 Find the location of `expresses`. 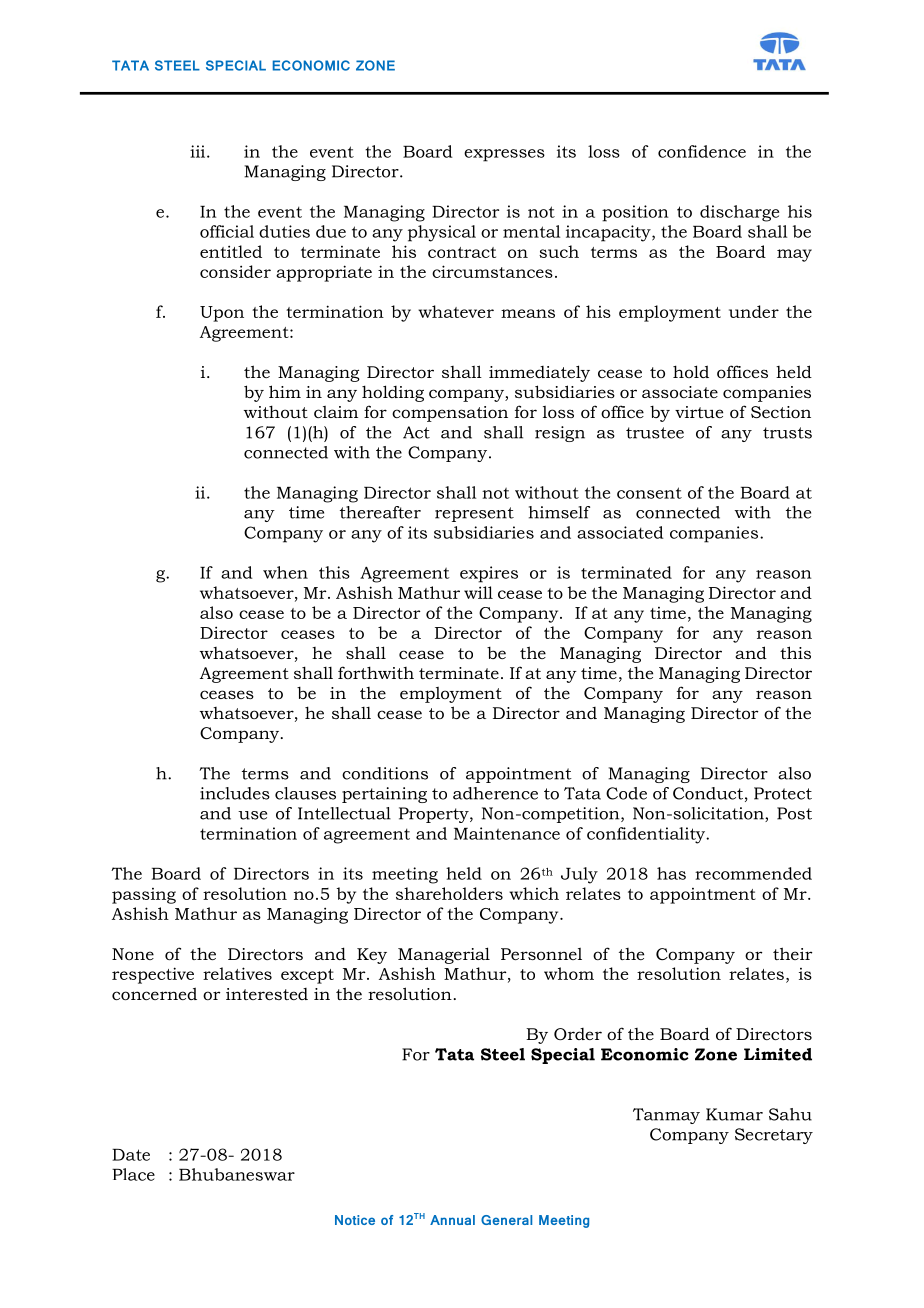

expresses is located at coordinates (504, 155).
